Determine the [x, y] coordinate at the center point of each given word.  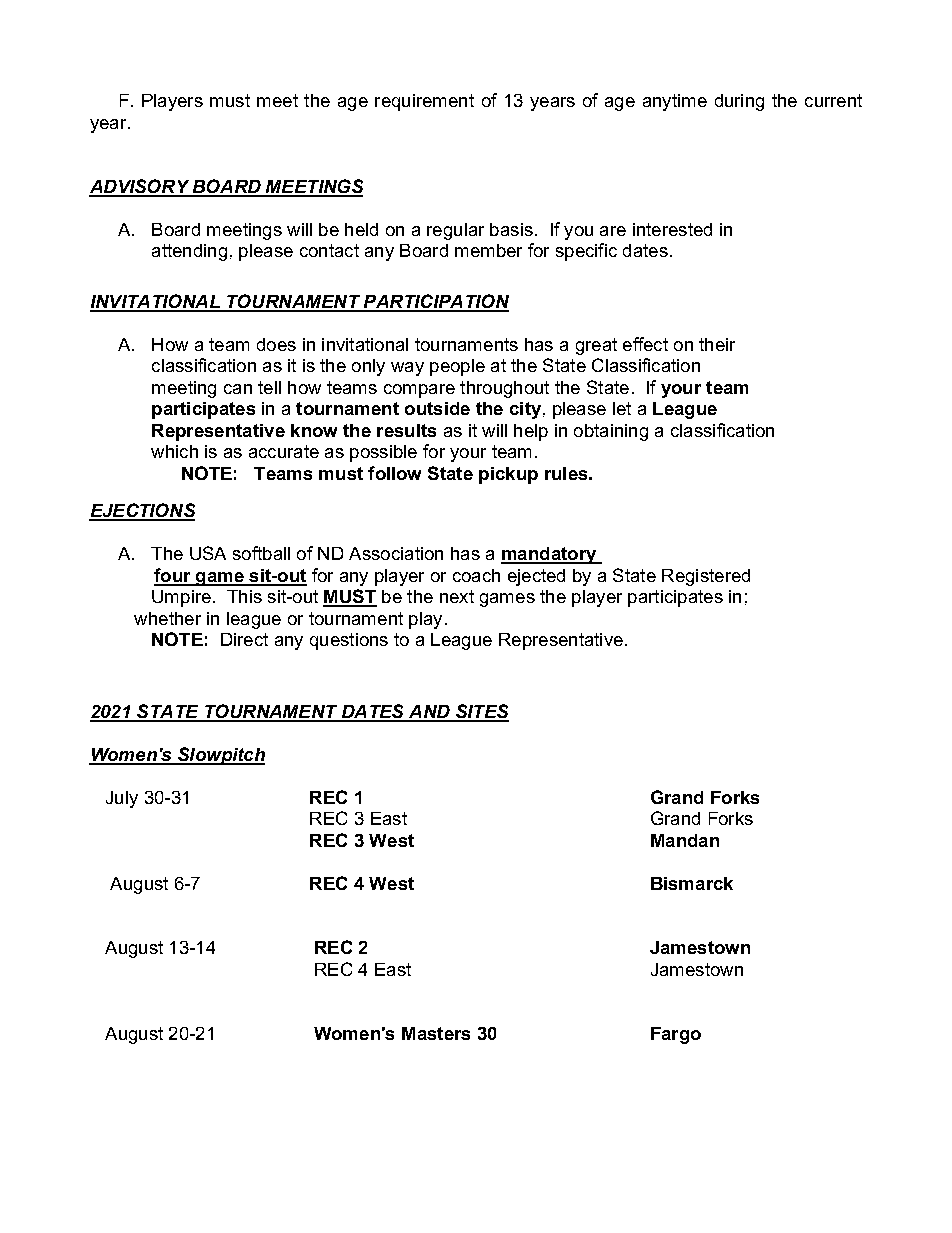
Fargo [676, 1035]
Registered [706, 577]
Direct [244, 639]
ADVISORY [140, 187]
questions [349, 641]
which [174, 451]
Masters [436, 1033]
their [717, 344]
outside [437, 408]
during [739, 102]
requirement [424, 102]
